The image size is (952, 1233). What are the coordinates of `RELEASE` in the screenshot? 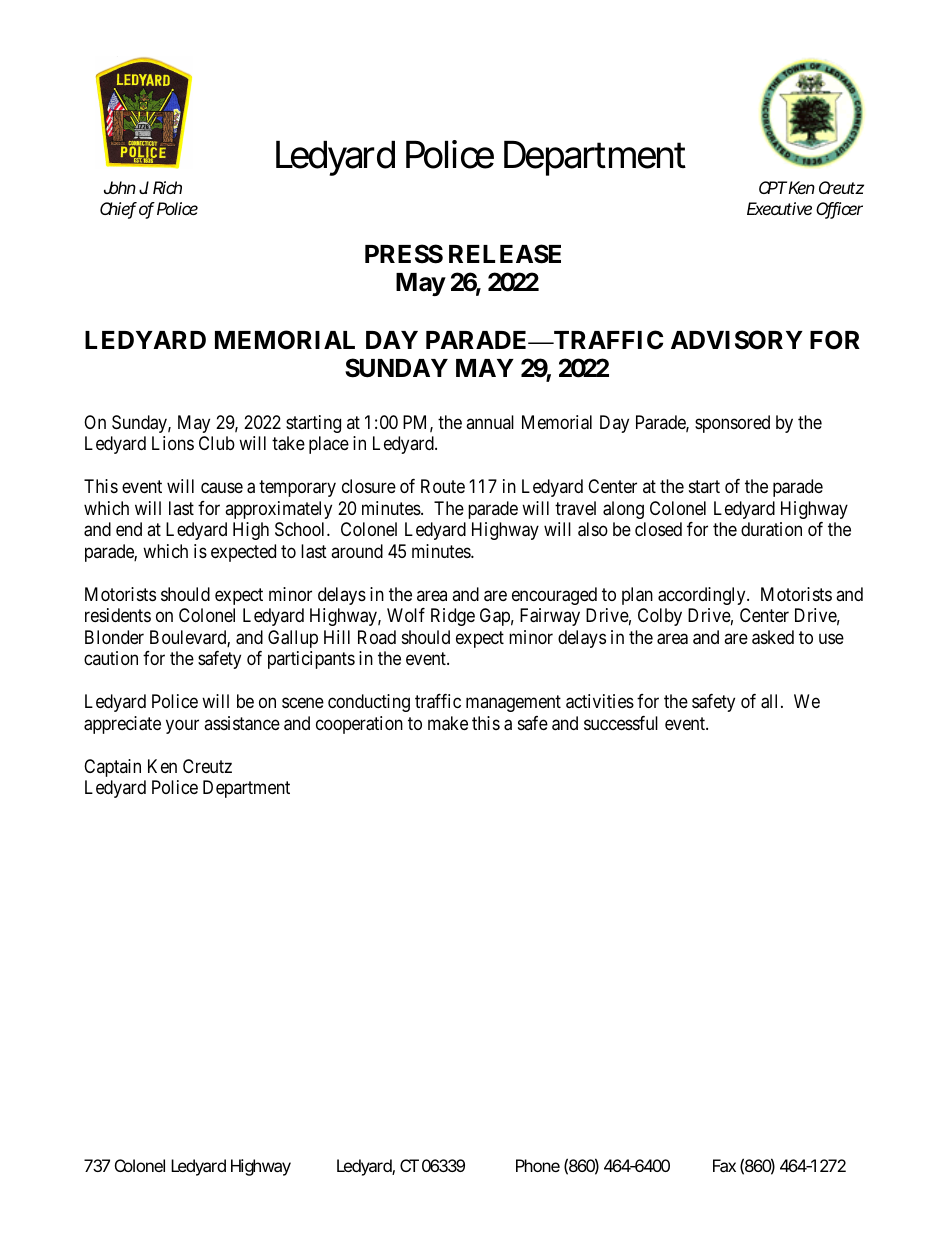 It's located at (505, 254).
